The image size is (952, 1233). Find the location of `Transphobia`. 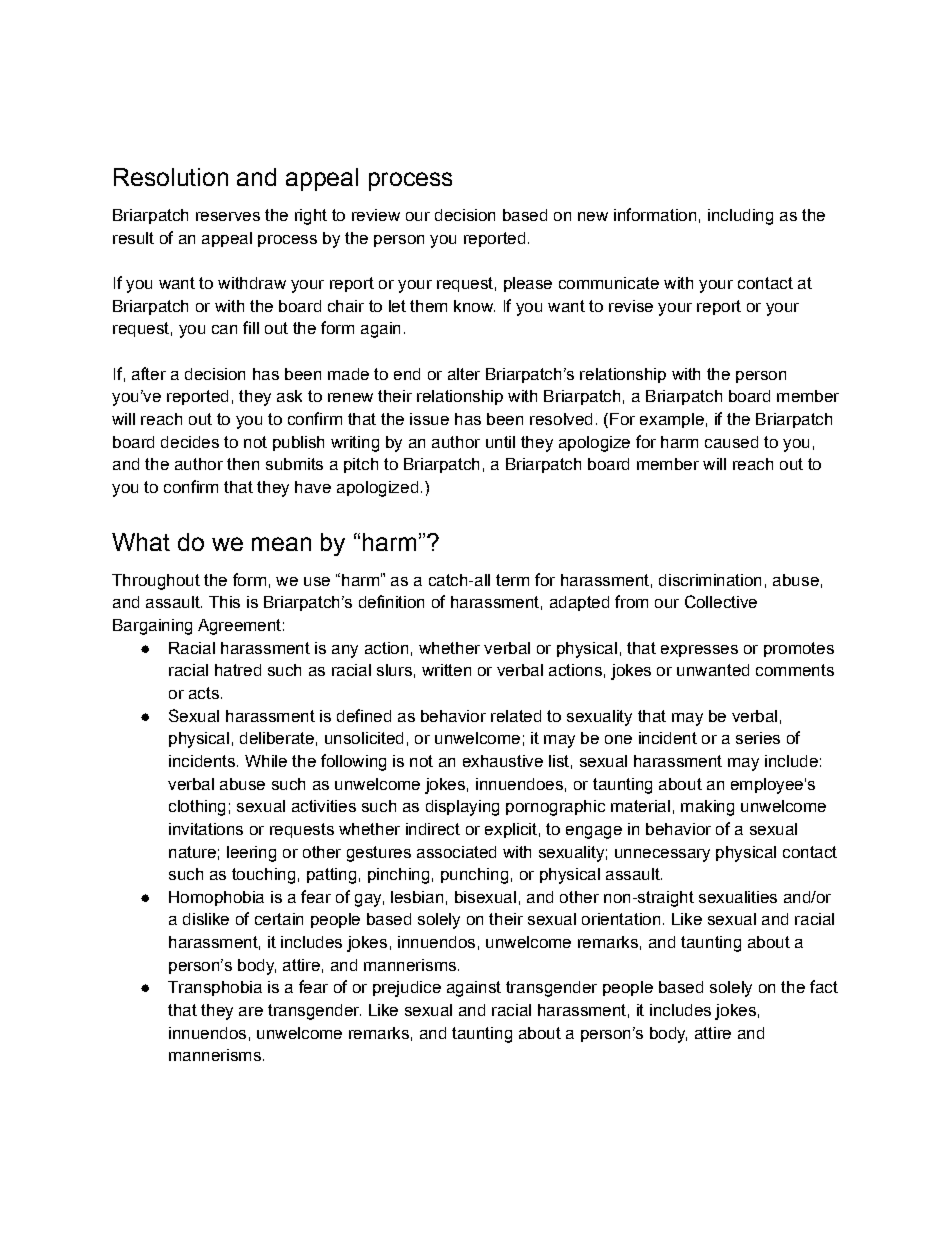

Transphobia is located at coordinates (215, 988).
